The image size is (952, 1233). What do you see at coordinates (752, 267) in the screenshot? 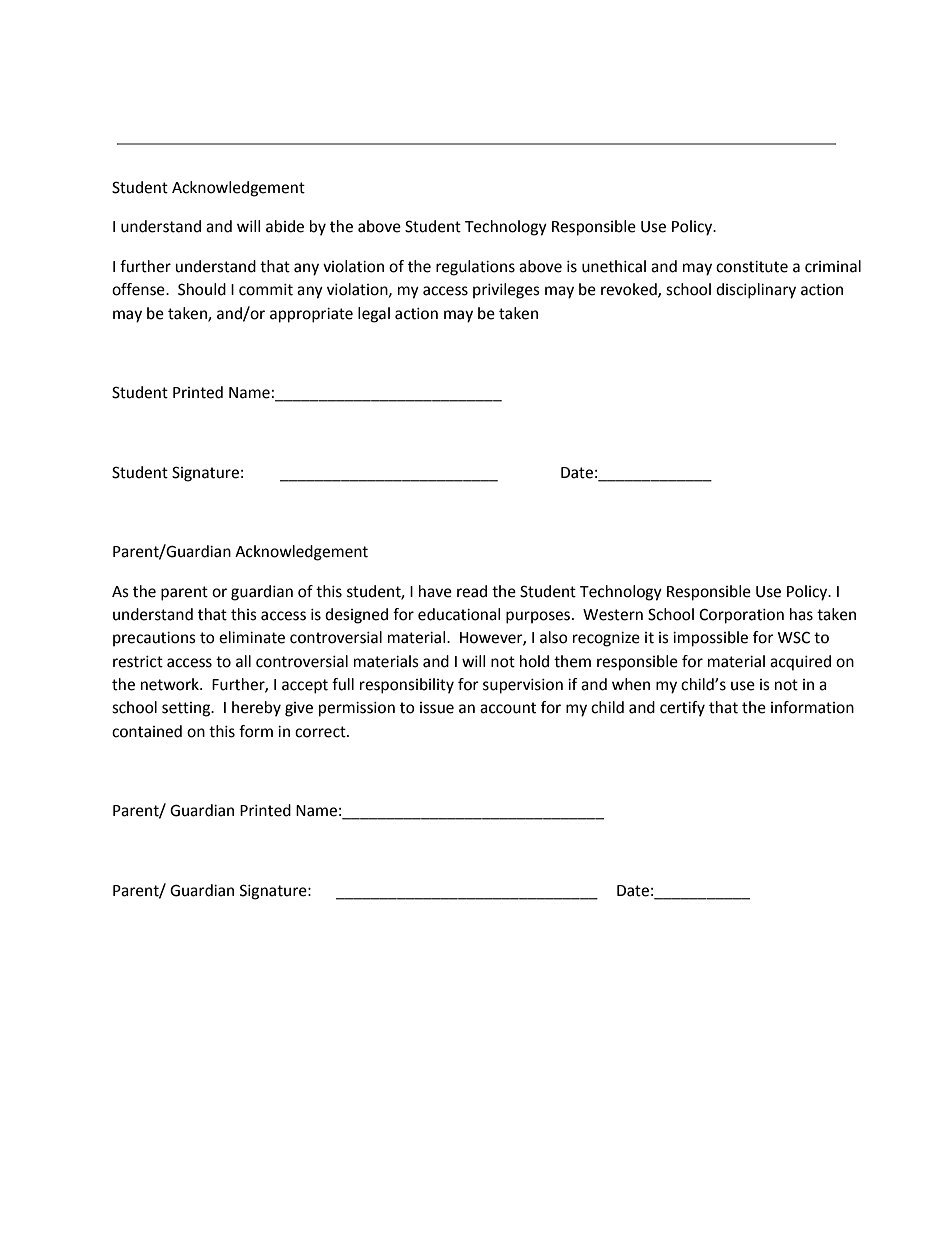
I see `constitute` at bounding box center [752, 267].
